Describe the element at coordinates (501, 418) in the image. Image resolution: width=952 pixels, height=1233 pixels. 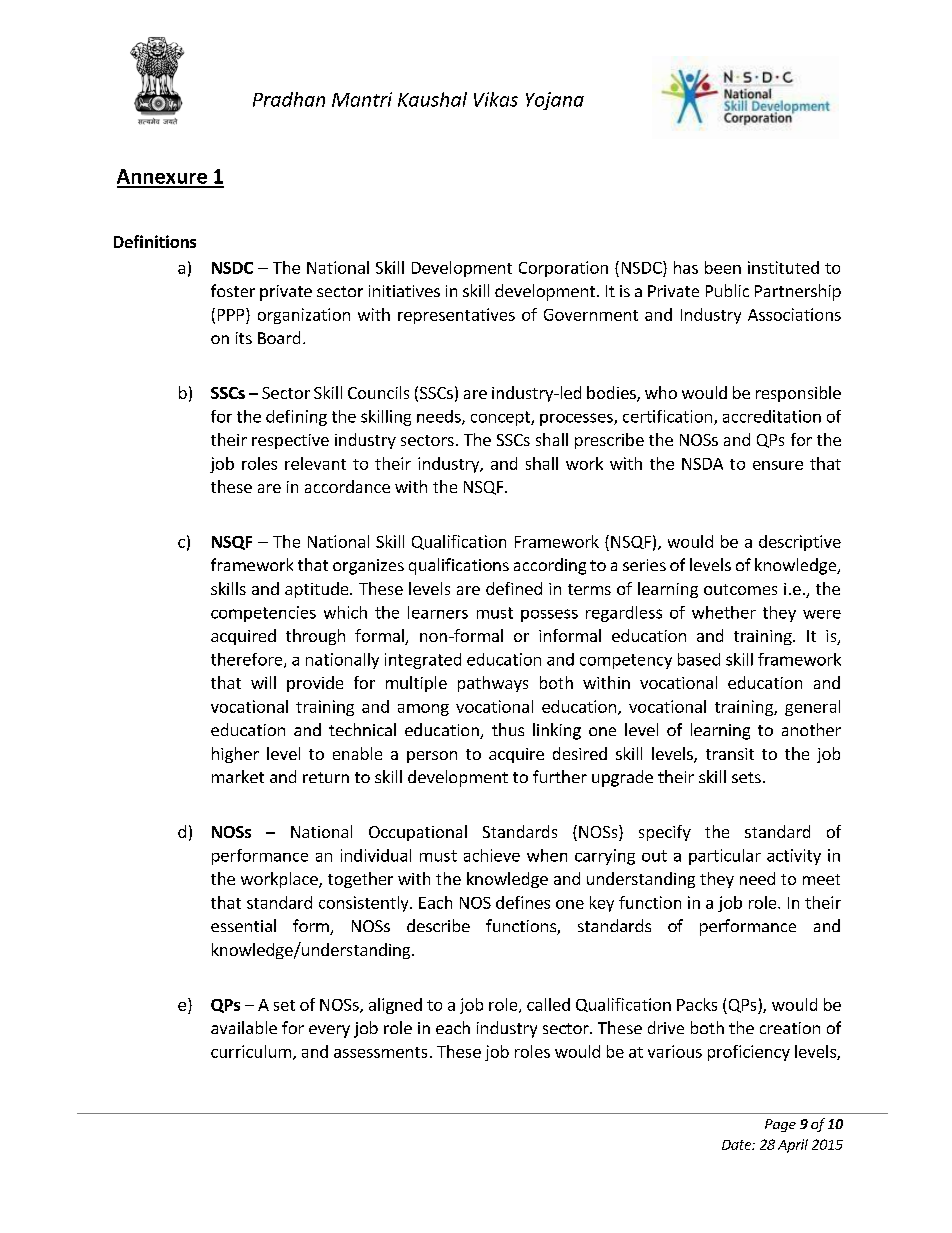
I see `concept` at that location.
